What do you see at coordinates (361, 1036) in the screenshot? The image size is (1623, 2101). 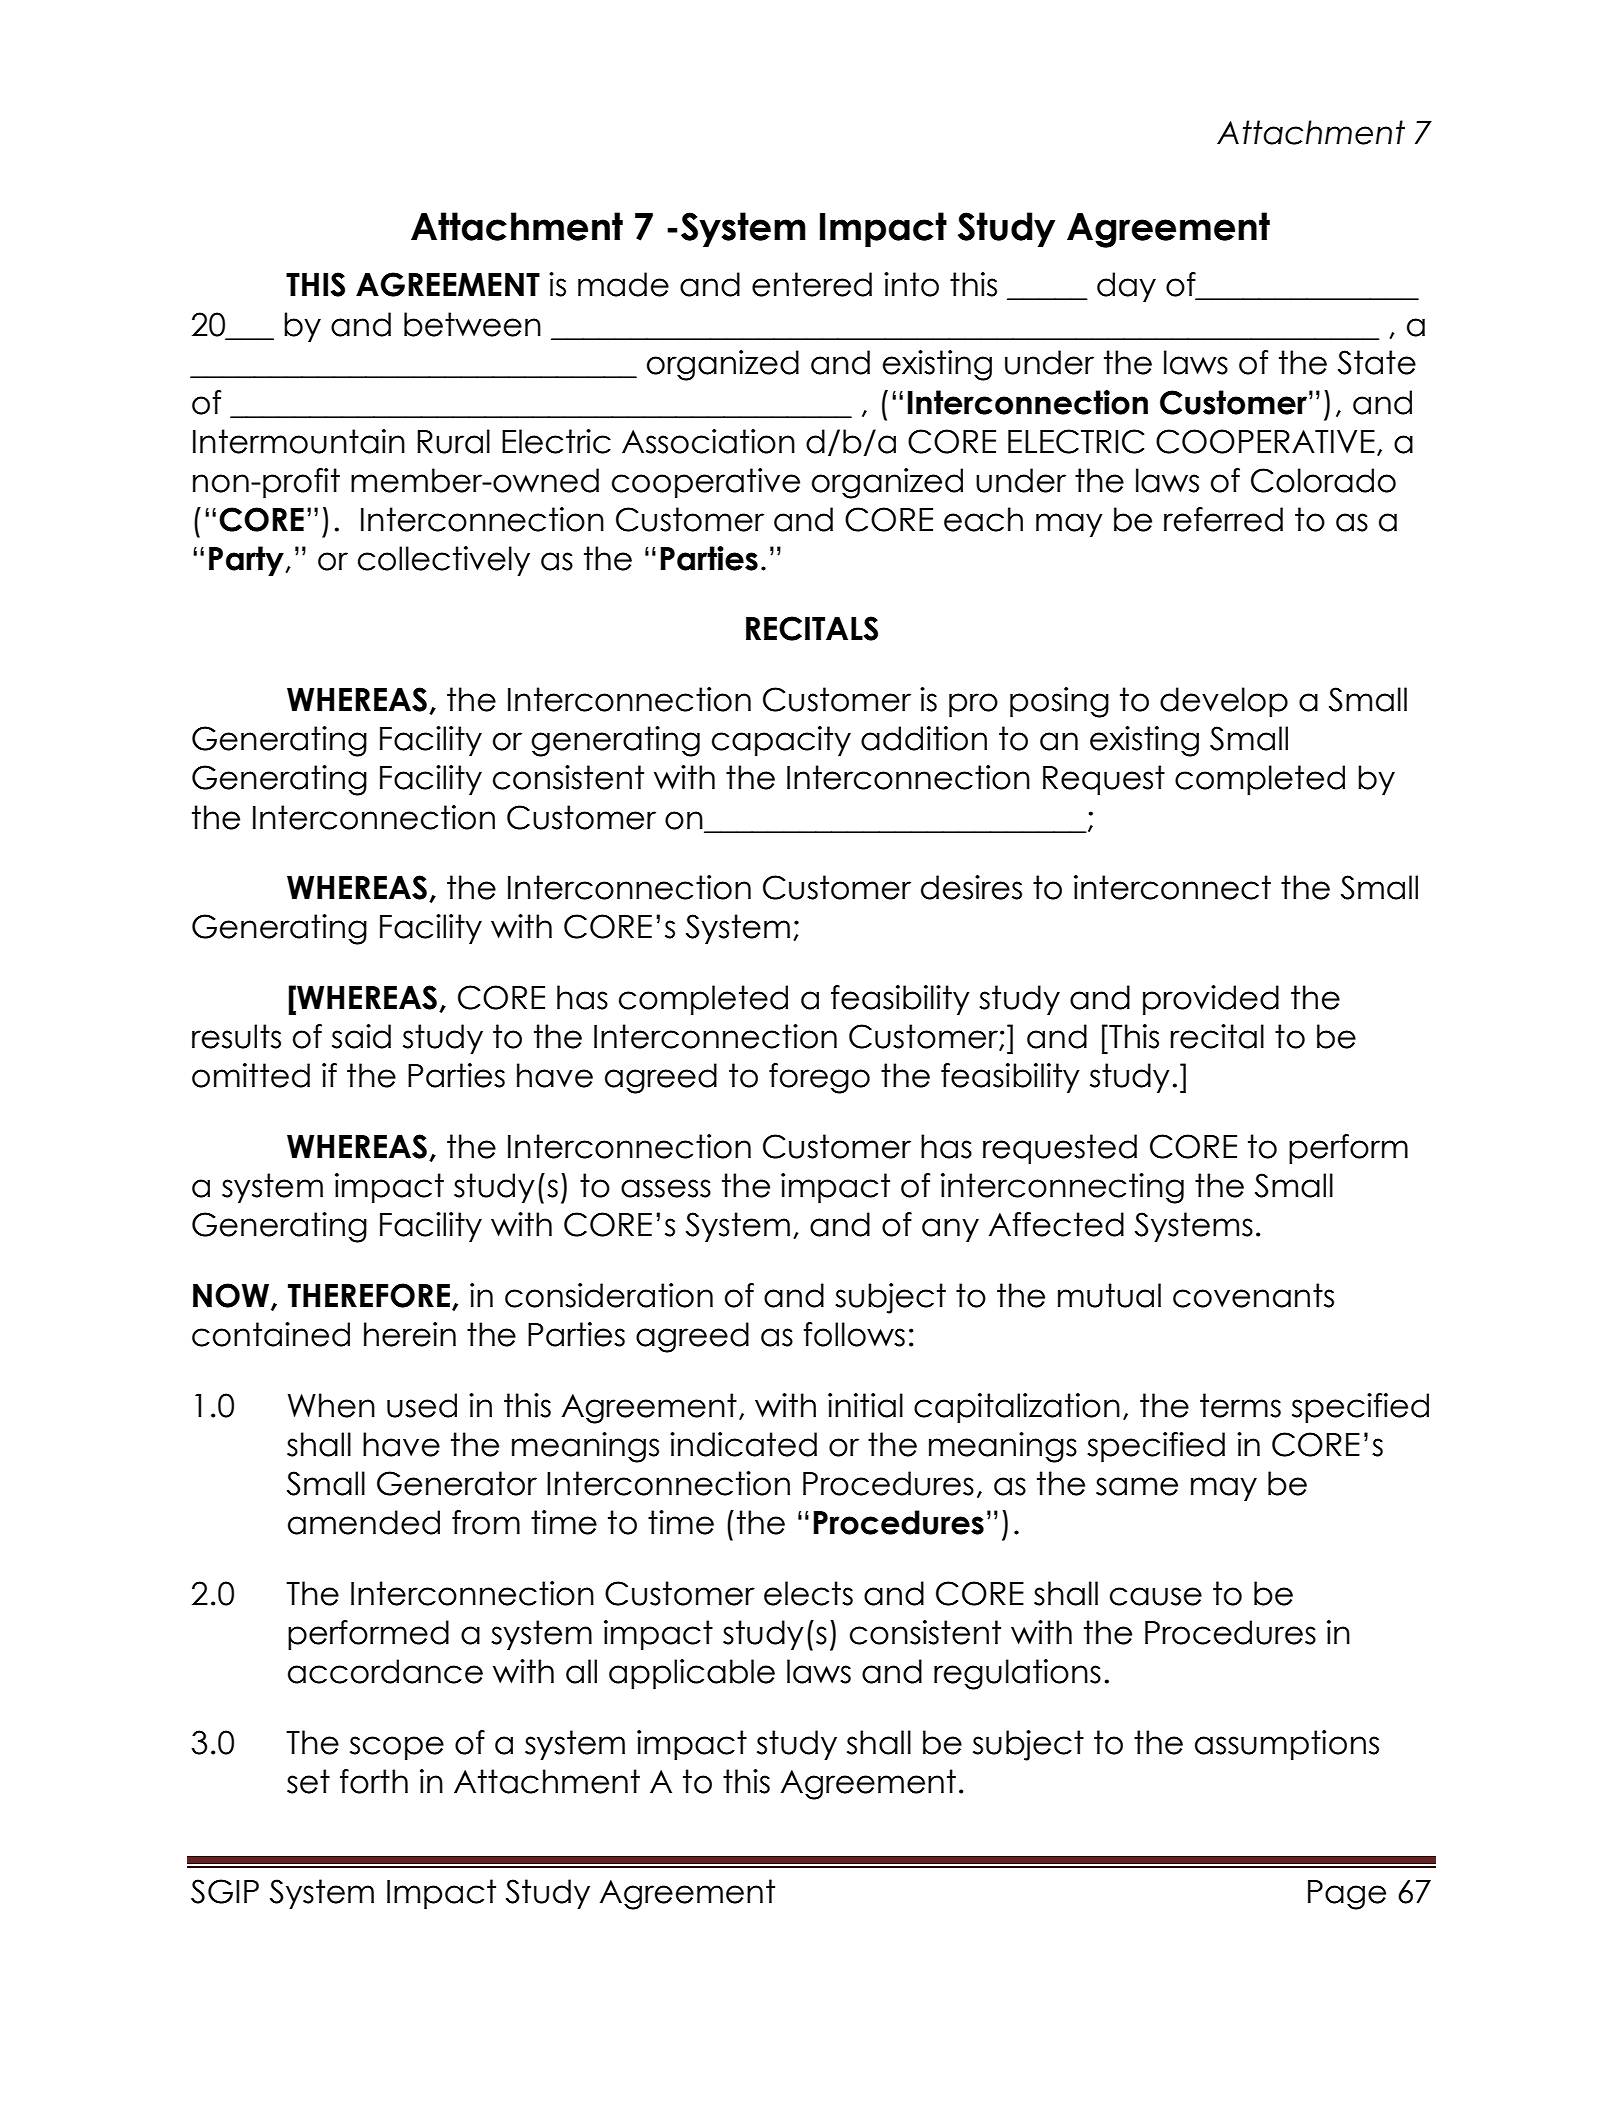 I see `said` at bounding box center [361, 1036].
